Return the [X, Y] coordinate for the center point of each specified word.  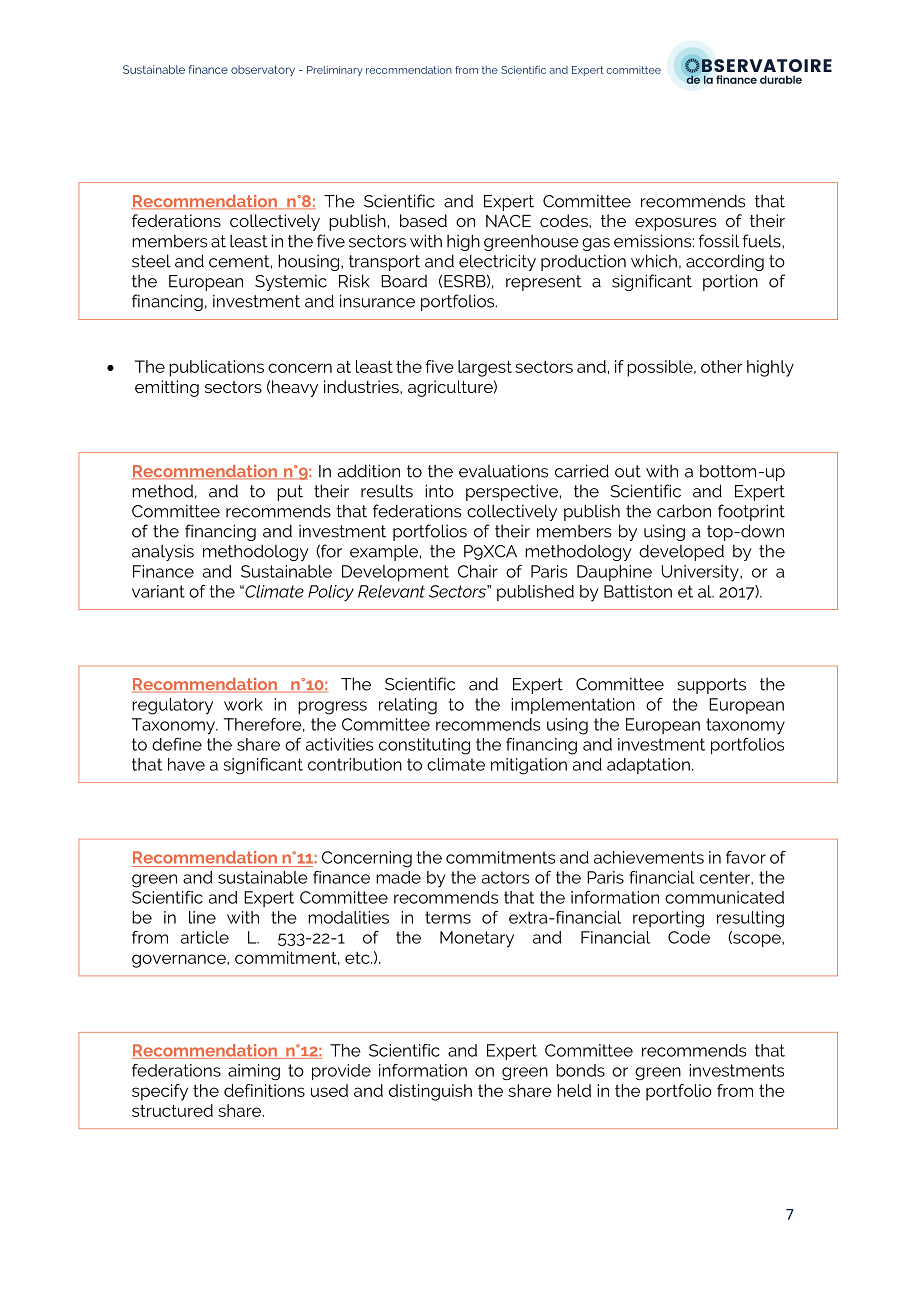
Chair [478, 571]
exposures [675, 224]
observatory [263, 71]
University [701, 573]
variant [158, 591]
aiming [254, 1072]
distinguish [430, 1092]
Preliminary [335, 71]
